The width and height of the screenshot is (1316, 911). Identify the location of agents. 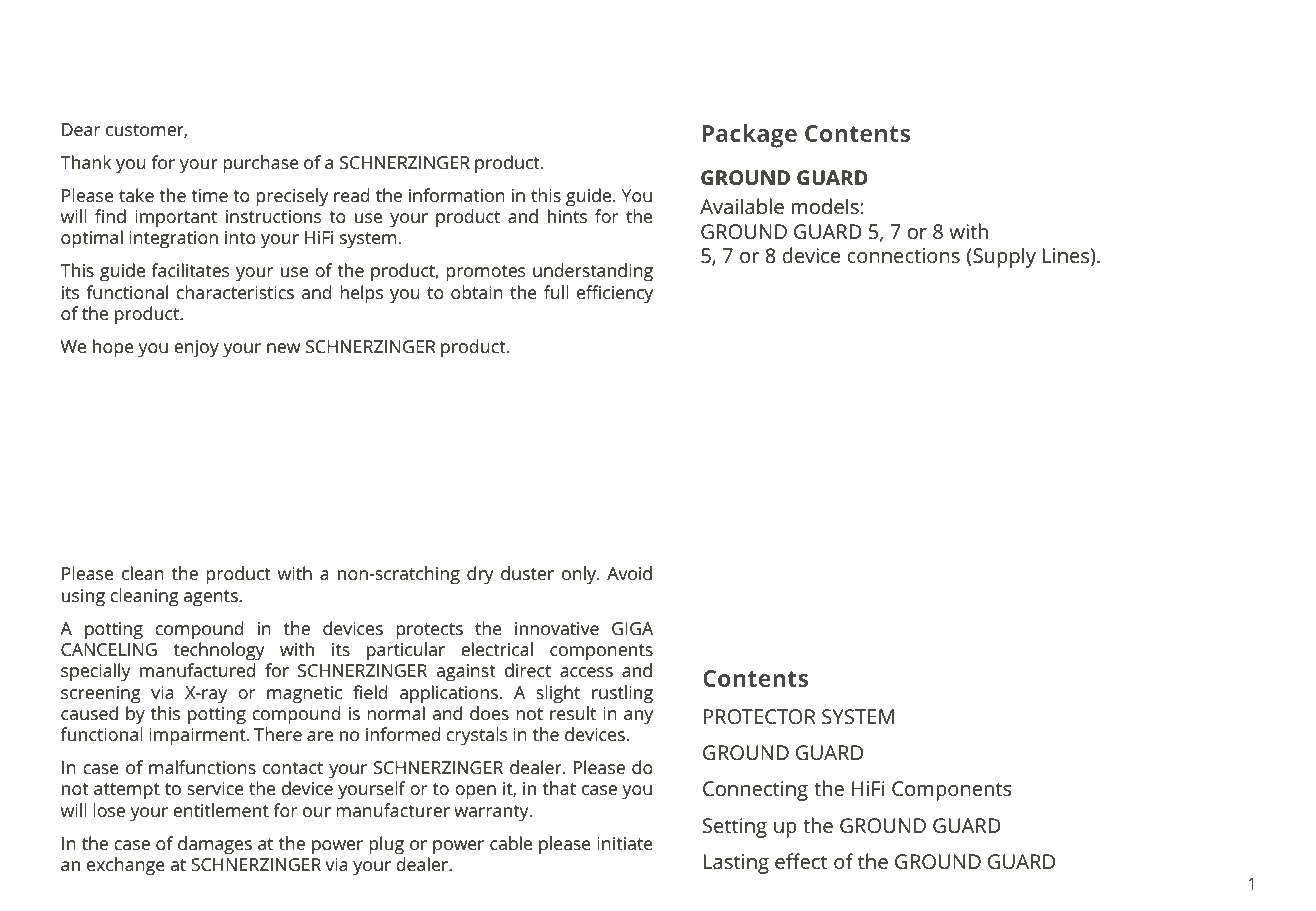
(212, 598).
